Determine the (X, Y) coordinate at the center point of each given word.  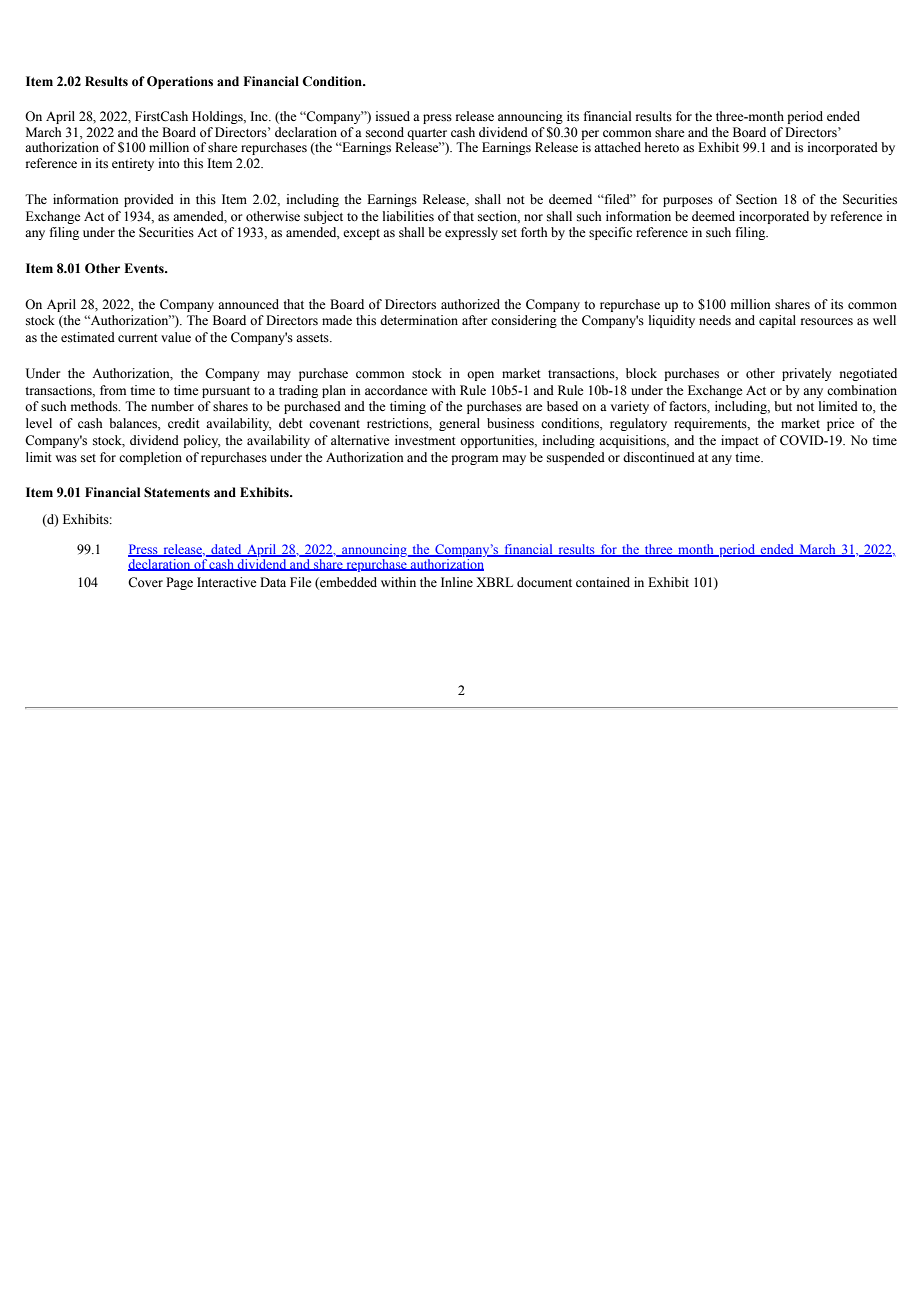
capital (777, 321)
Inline (457, 582)
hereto (662, 147)
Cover (145, 582)
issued (393, 116)
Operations (180, 82)
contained (603, 582)
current (138, 338)
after (474, 320)
